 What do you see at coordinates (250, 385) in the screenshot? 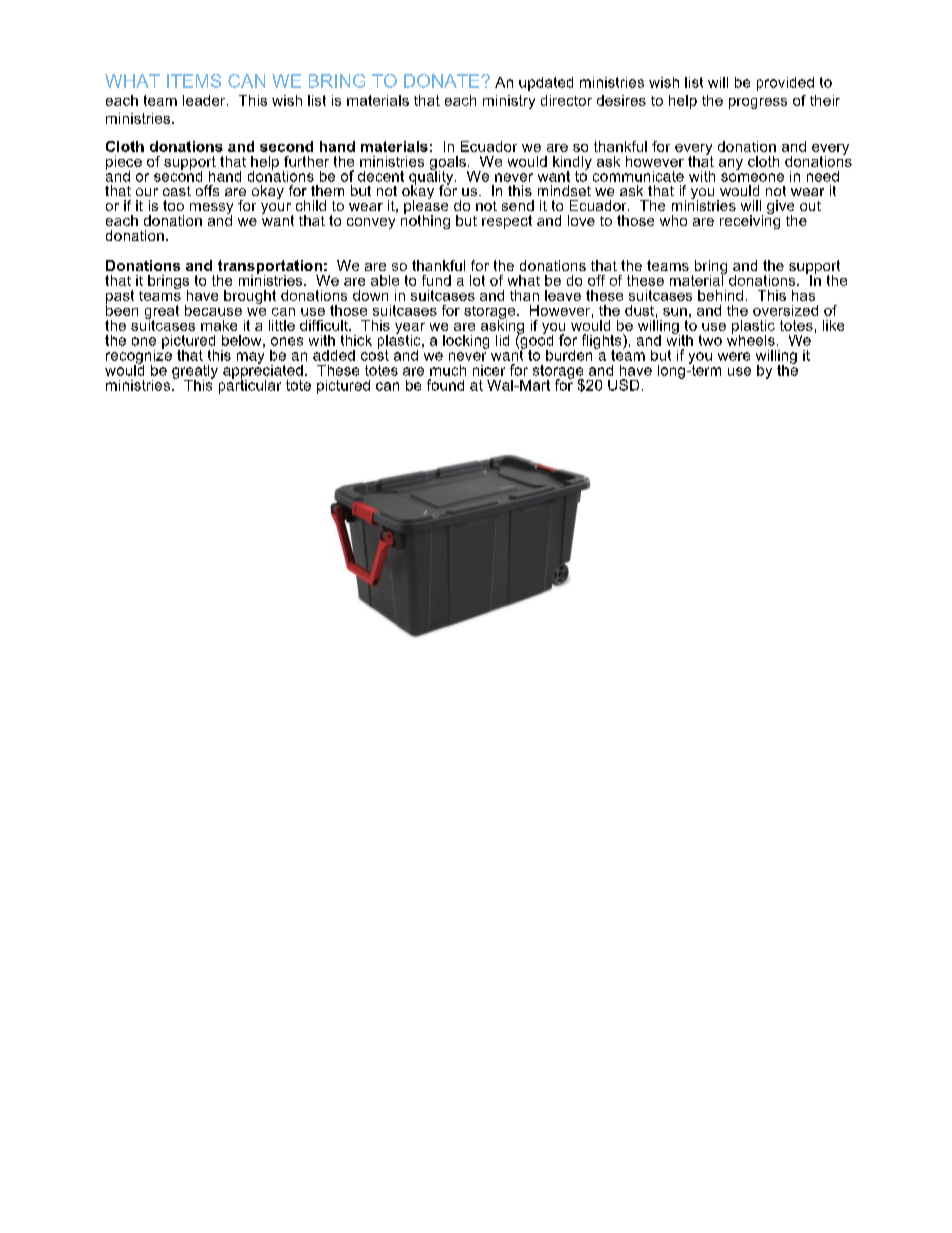
I see `particular` at bounding box center [250, 385].
